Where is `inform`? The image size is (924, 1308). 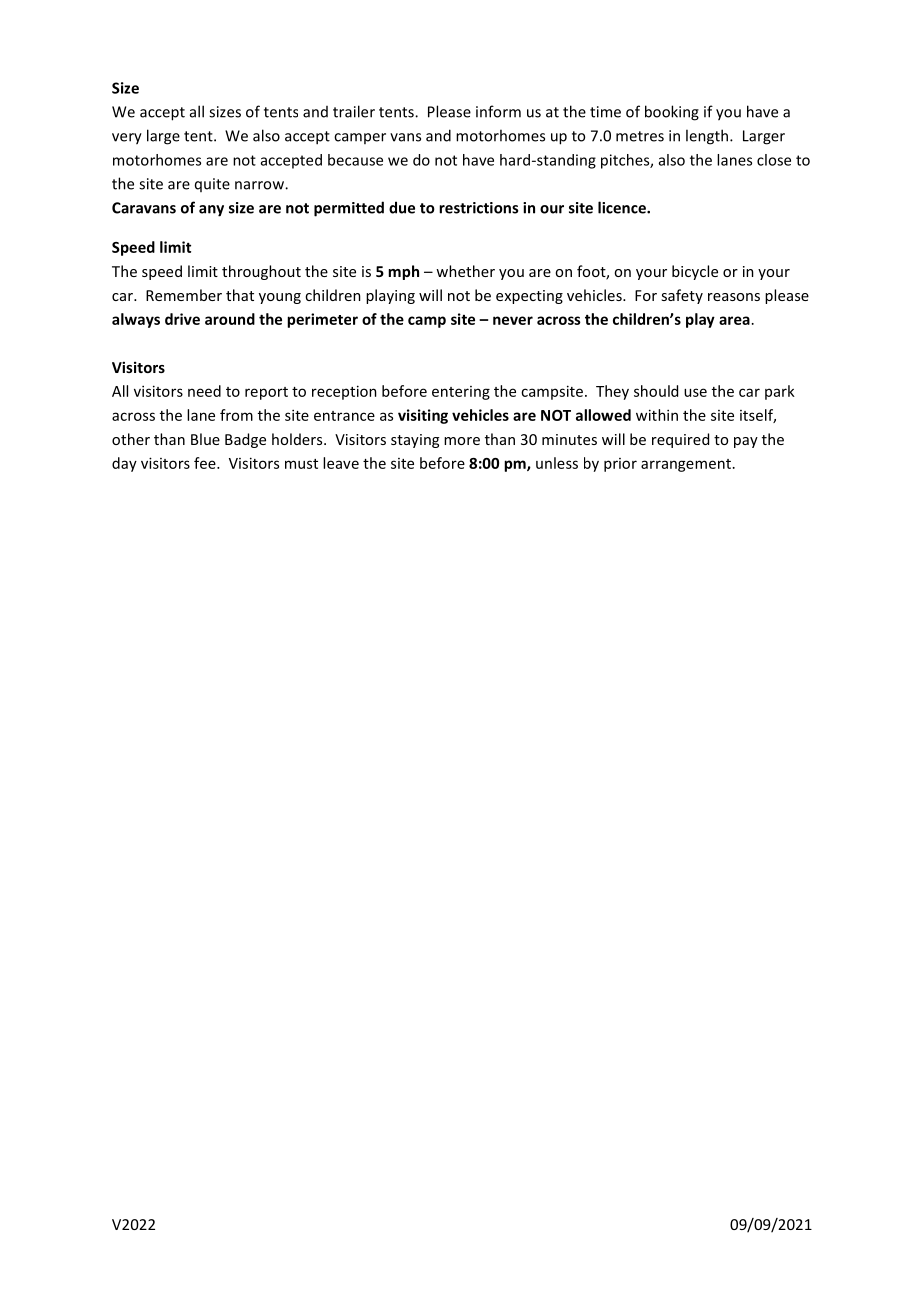
inform is located at coordinates (498, 111).
